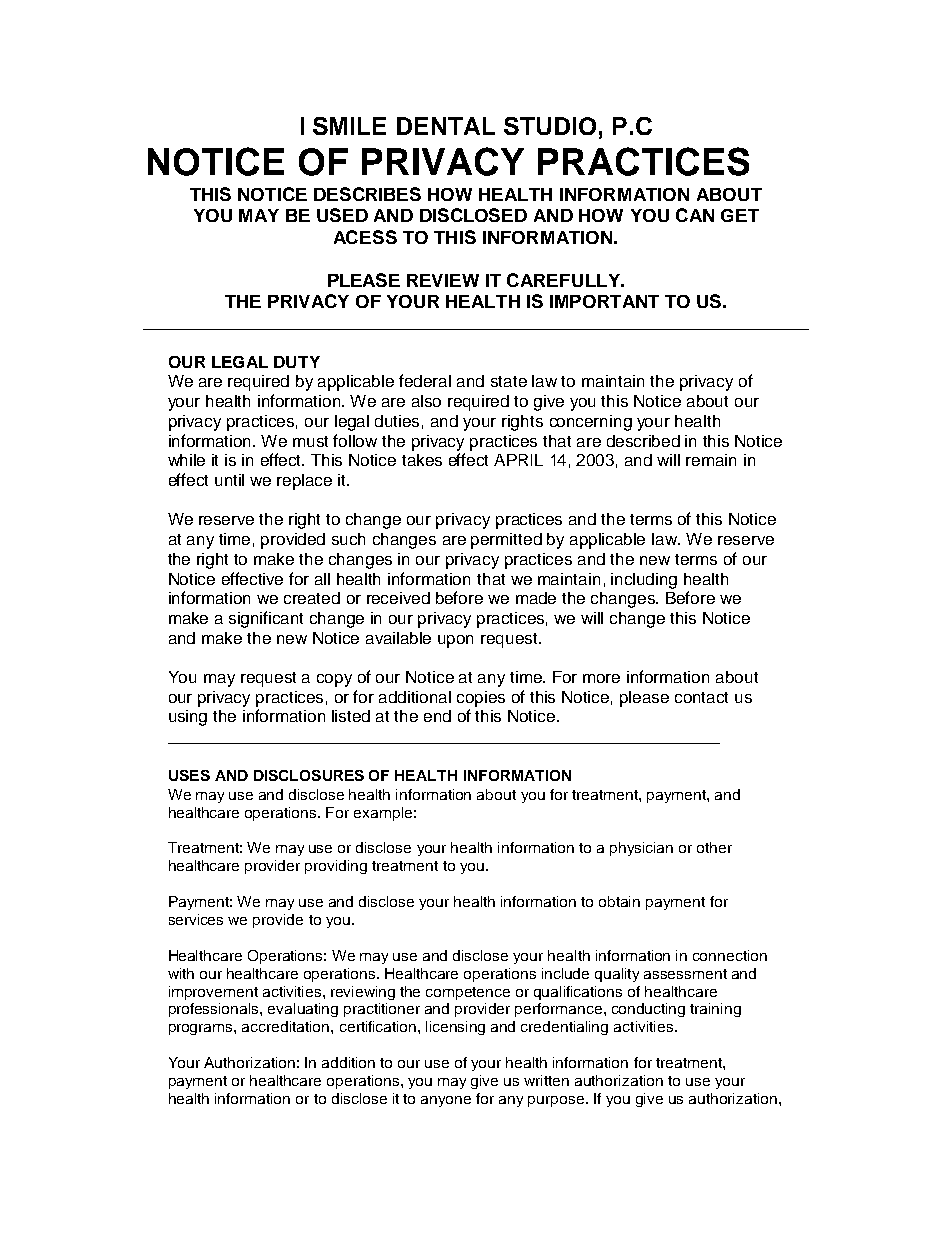 The image size is (952, 1233). What do you see at coordinates (455, 641) in the image?
I see `upon` at bounding box center [455, 641].
